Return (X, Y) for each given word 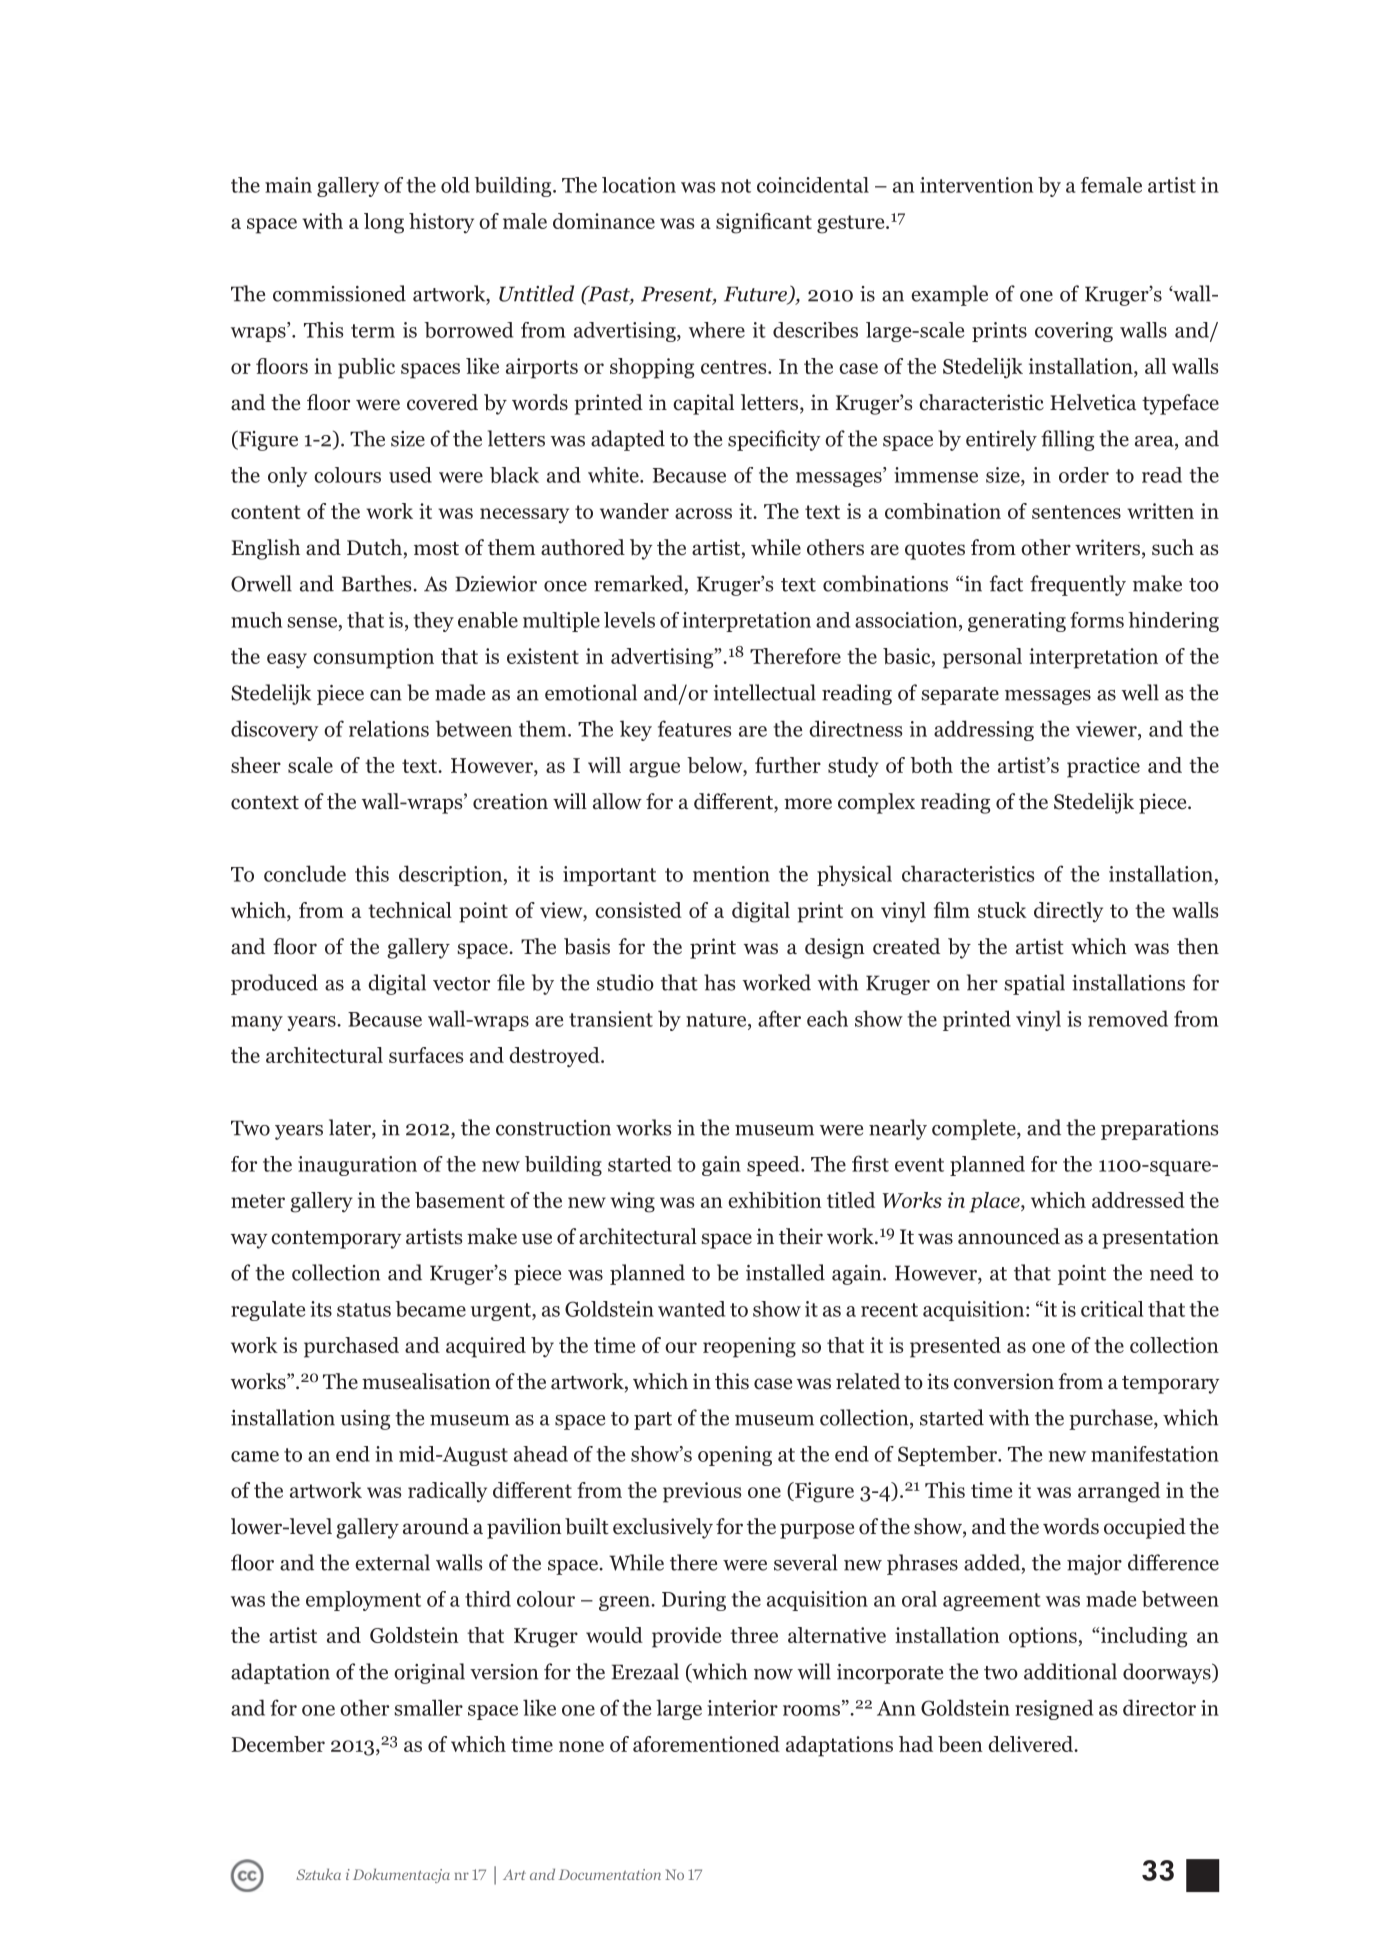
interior (742, 1708)
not (736, 186)
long (384, 223)
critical (1112, 1309)
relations (389, 728)
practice (1103, 767)
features (694, 728)
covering (1074, 332)
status (364, 1310)
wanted (691, 1309)
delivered (1032, 1744)
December (278, 1744)
